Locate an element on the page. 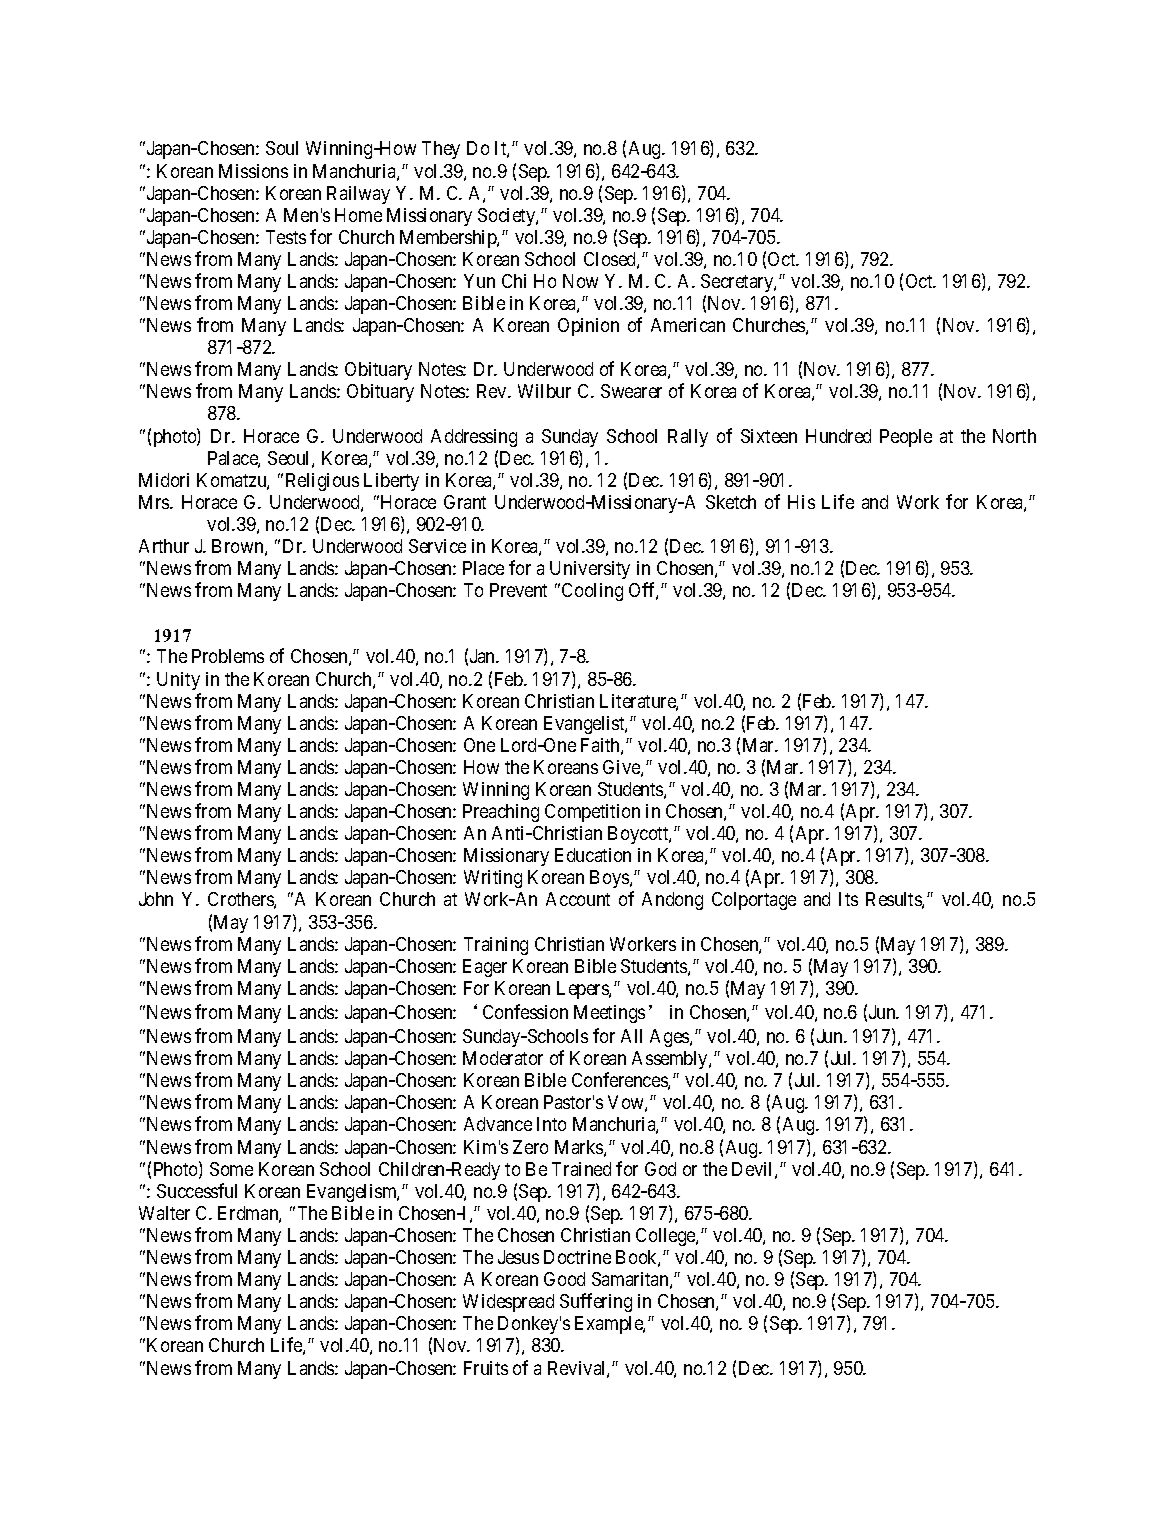 The width and height of the document is (1175, 1521). American is located at coordinates (688, 325).
